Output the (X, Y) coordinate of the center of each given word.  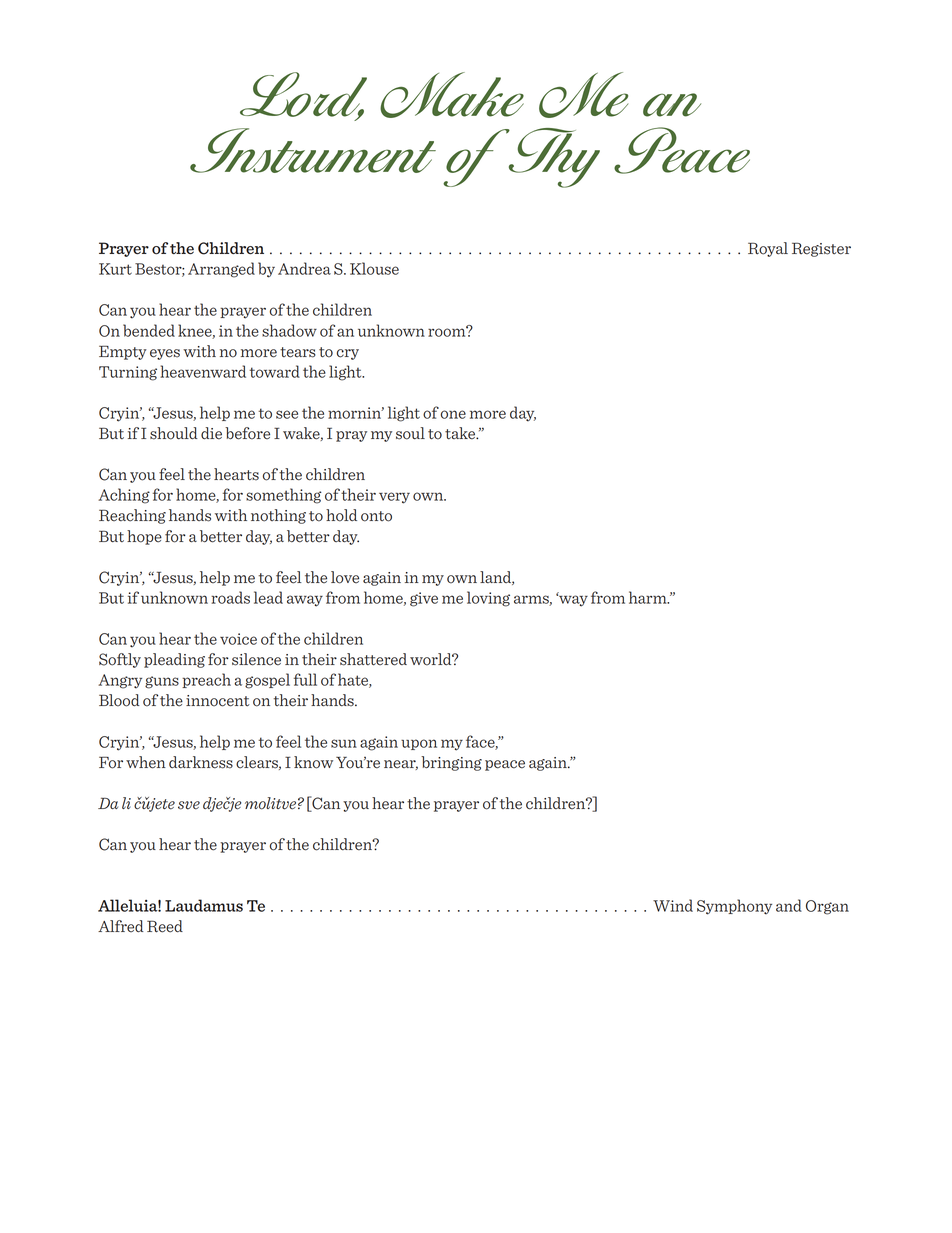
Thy (553, 158)
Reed (165, 926)
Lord (303, 95)
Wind (673, 905)
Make (452, 95)
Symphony (734, 907)
